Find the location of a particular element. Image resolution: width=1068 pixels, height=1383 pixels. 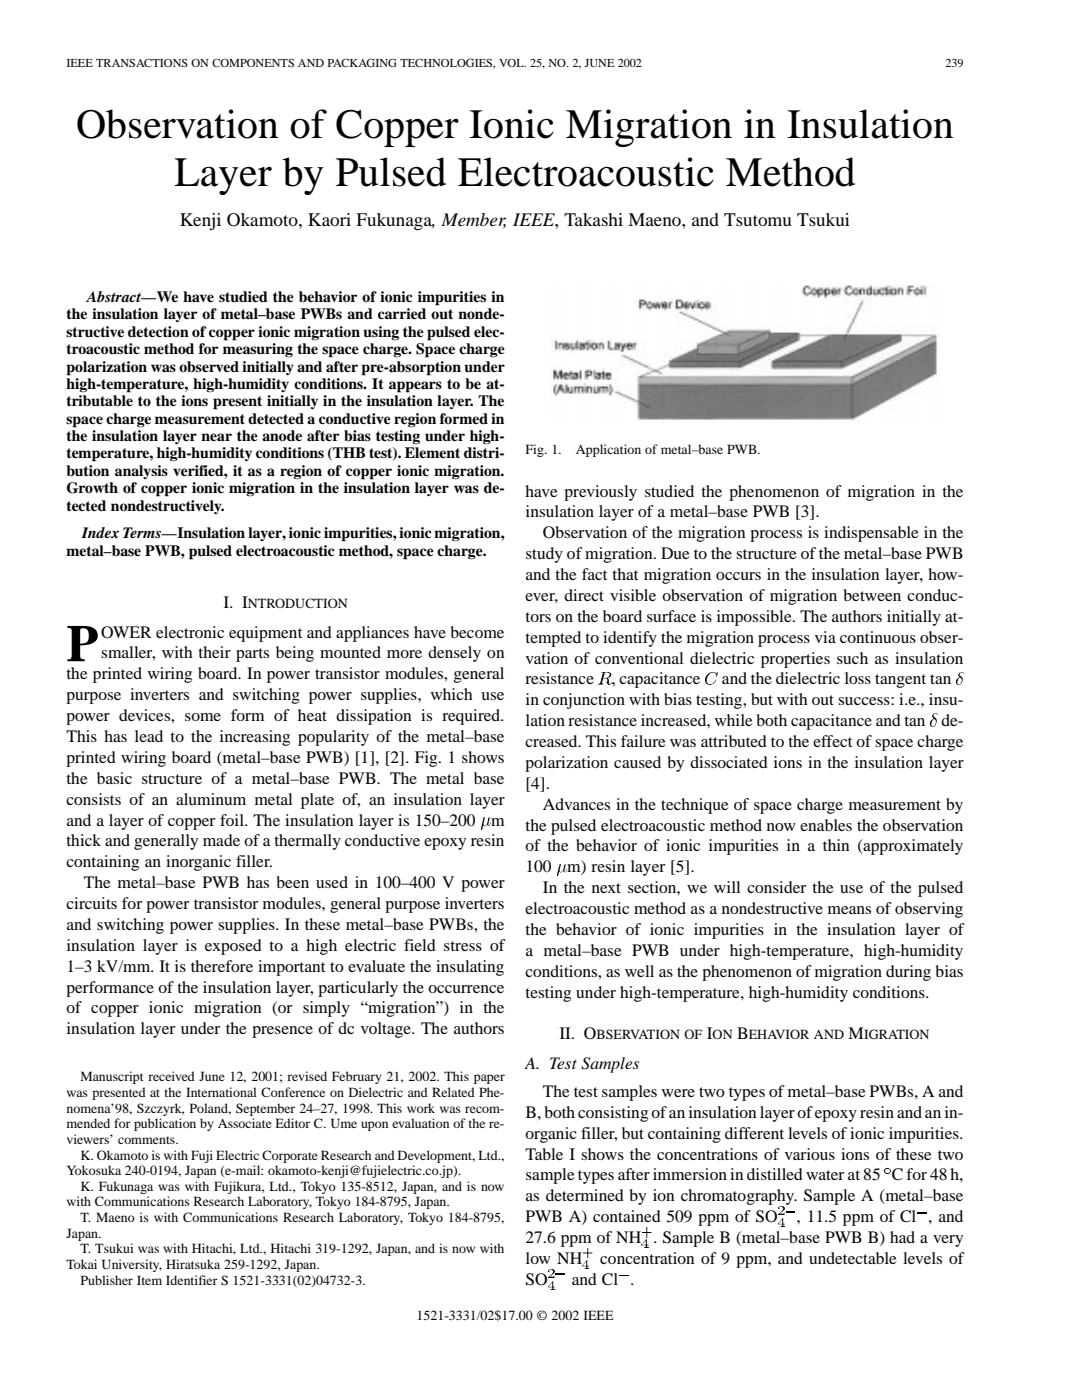

means is located at coordinates (849, 910).
